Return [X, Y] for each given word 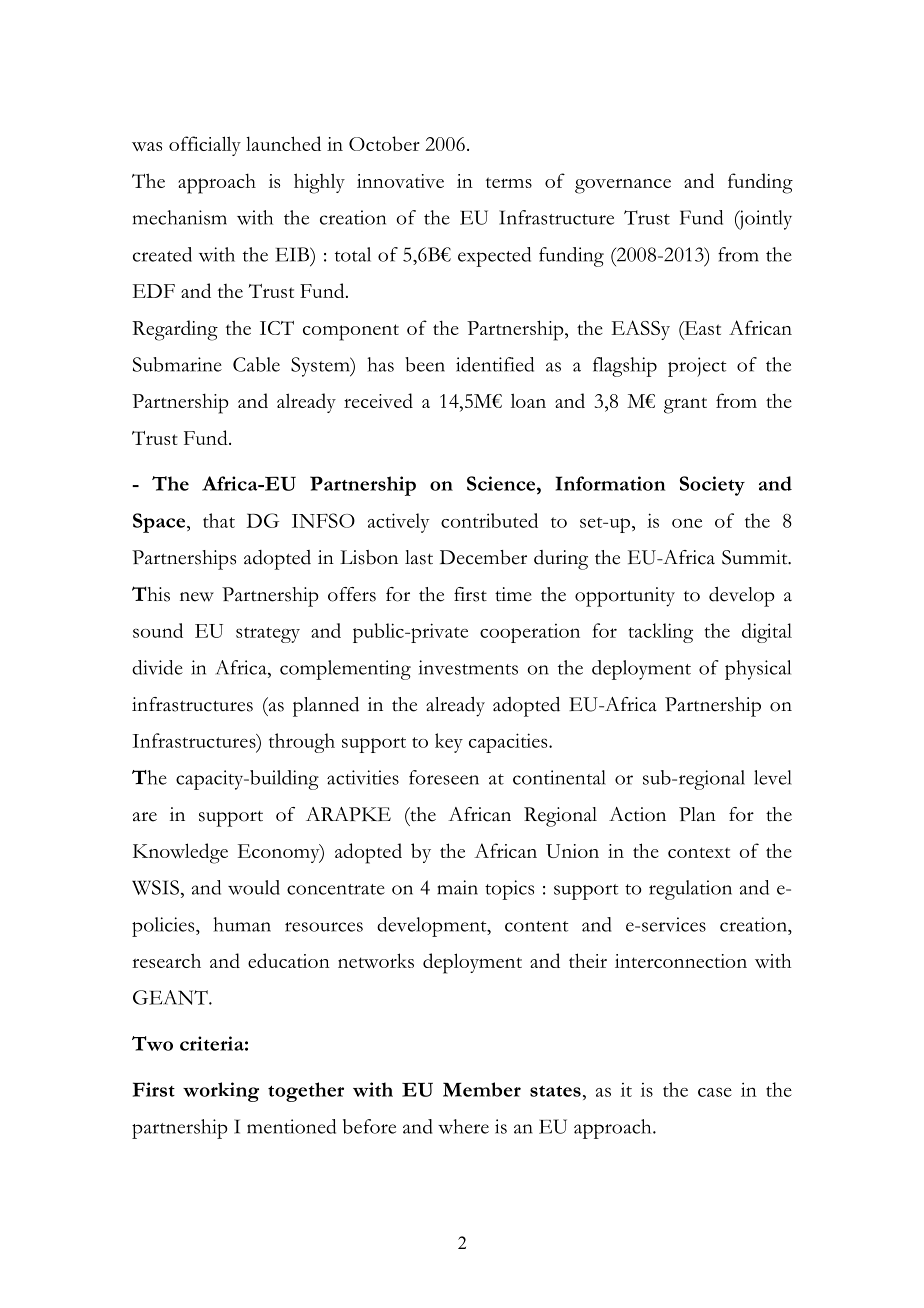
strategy [268, 635]
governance [623, 186]
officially [205, 146]
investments [468, 667]
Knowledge [180, 853]
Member [482, 1089]
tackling [661, 633]
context [699, 852]
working [221, 1092]
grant [685, 405]
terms [509, 182]
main [457, 887]
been [425, 364]
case [715, 1092]
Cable [256, 364]
